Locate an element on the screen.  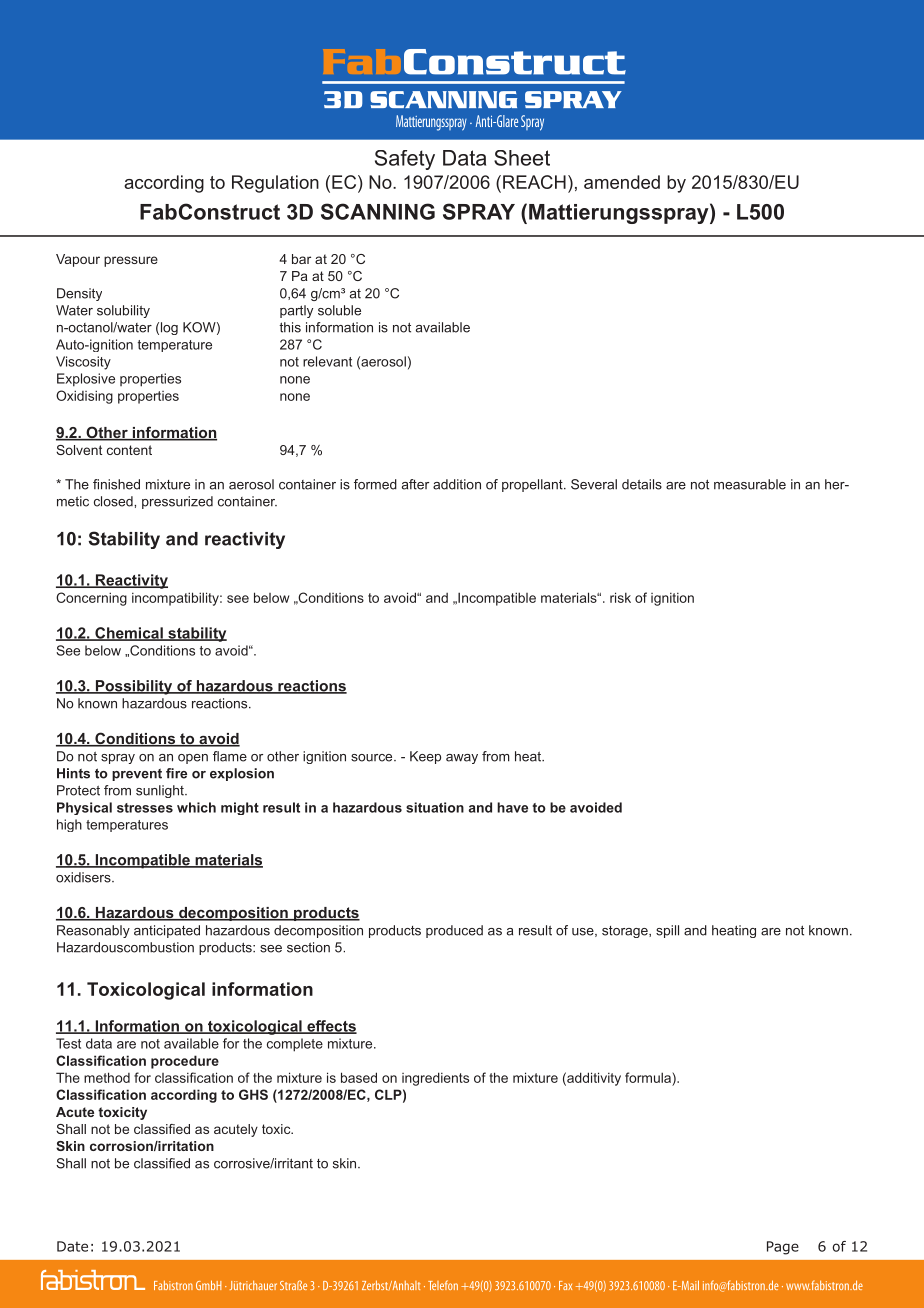
ingredients is located at coordinates (435, 1079).
